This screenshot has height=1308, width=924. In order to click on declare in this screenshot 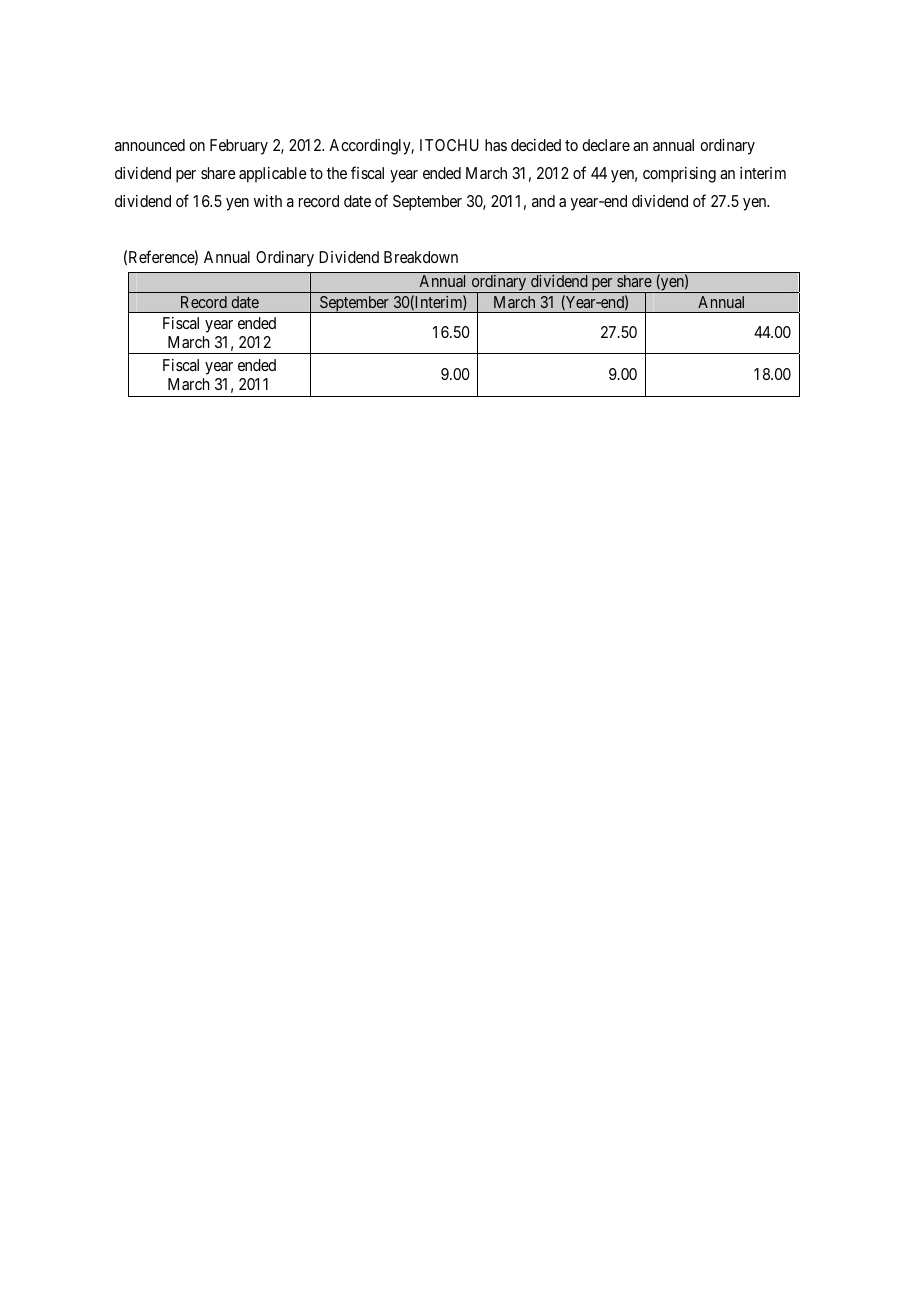, I will do `click(606, 145)`.
